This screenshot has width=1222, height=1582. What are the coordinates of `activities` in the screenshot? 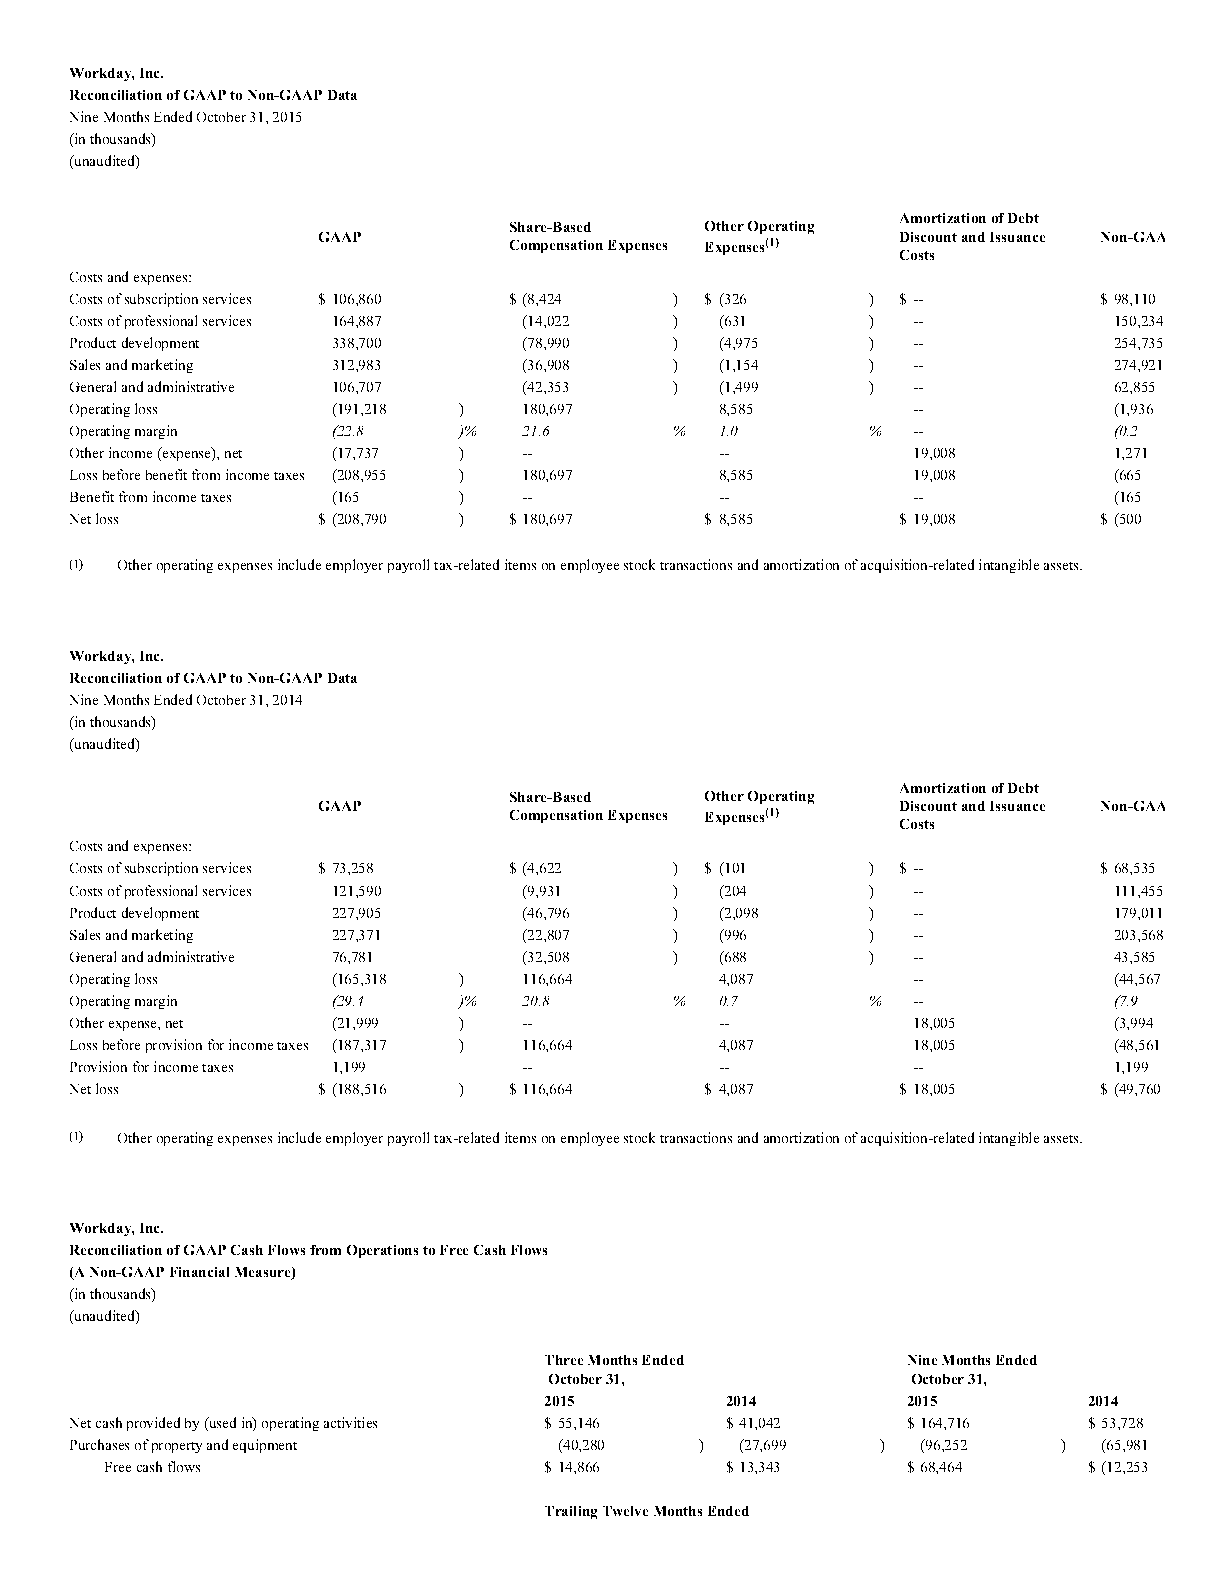 It's located at (350, 1422).
